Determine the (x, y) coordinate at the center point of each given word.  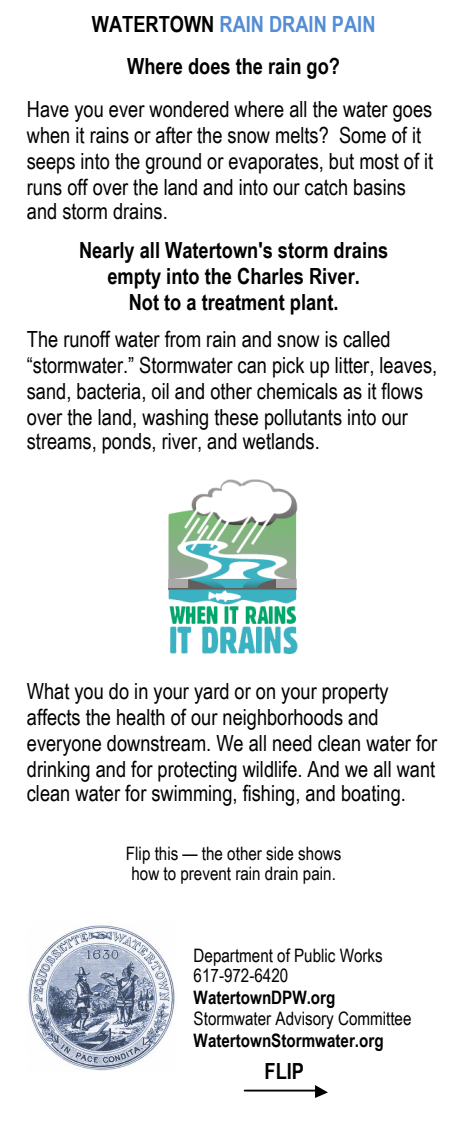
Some (362, 135)
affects (53, 717)
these (236, 417)
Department (233, 957)
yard (211, 693)
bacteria (109, 391)
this (166, 853)
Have (48, 109)
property (355, 693)
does (209, 66)
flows (402, 391)
